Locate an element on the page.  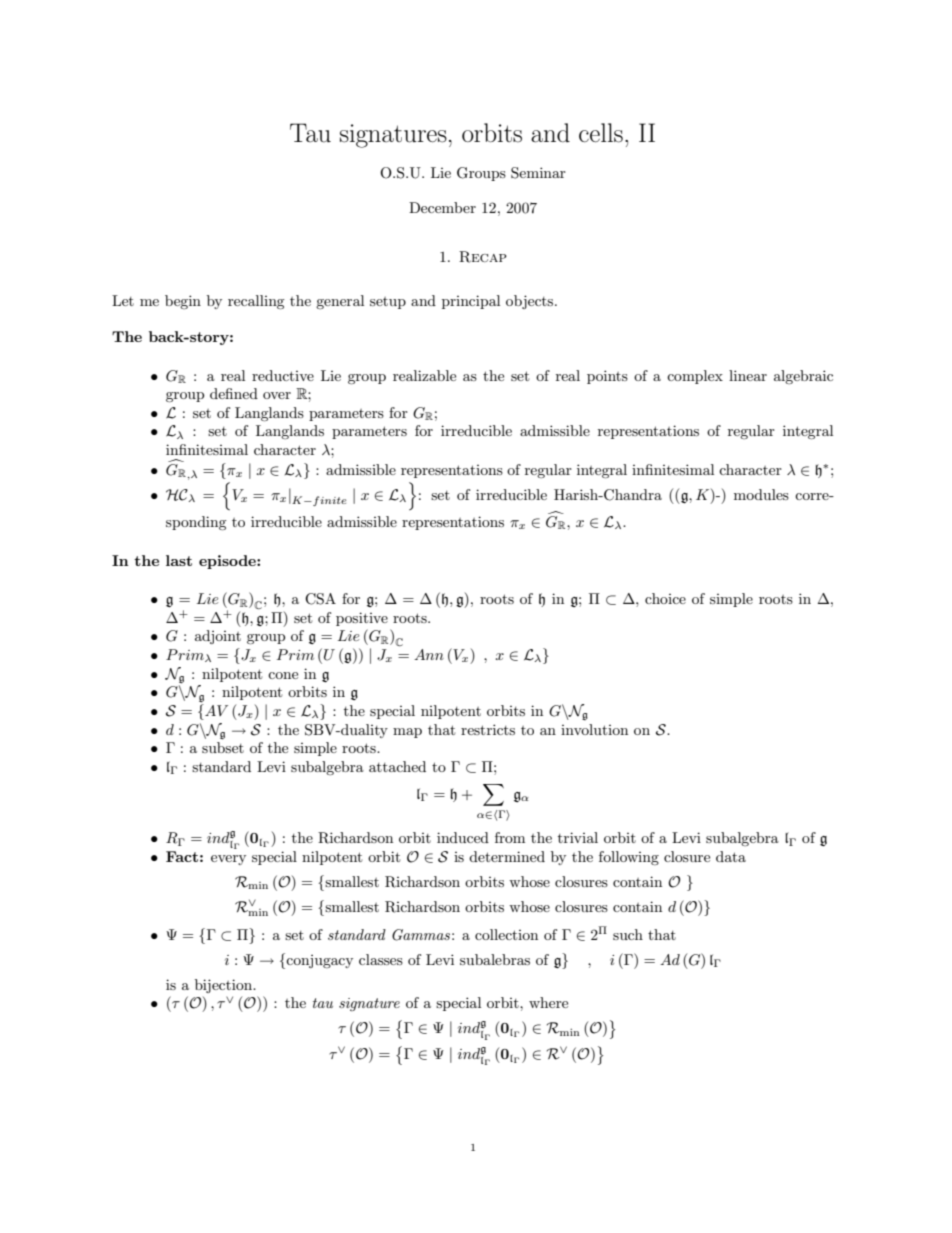
bijection is located at coordinates (225, 986).
